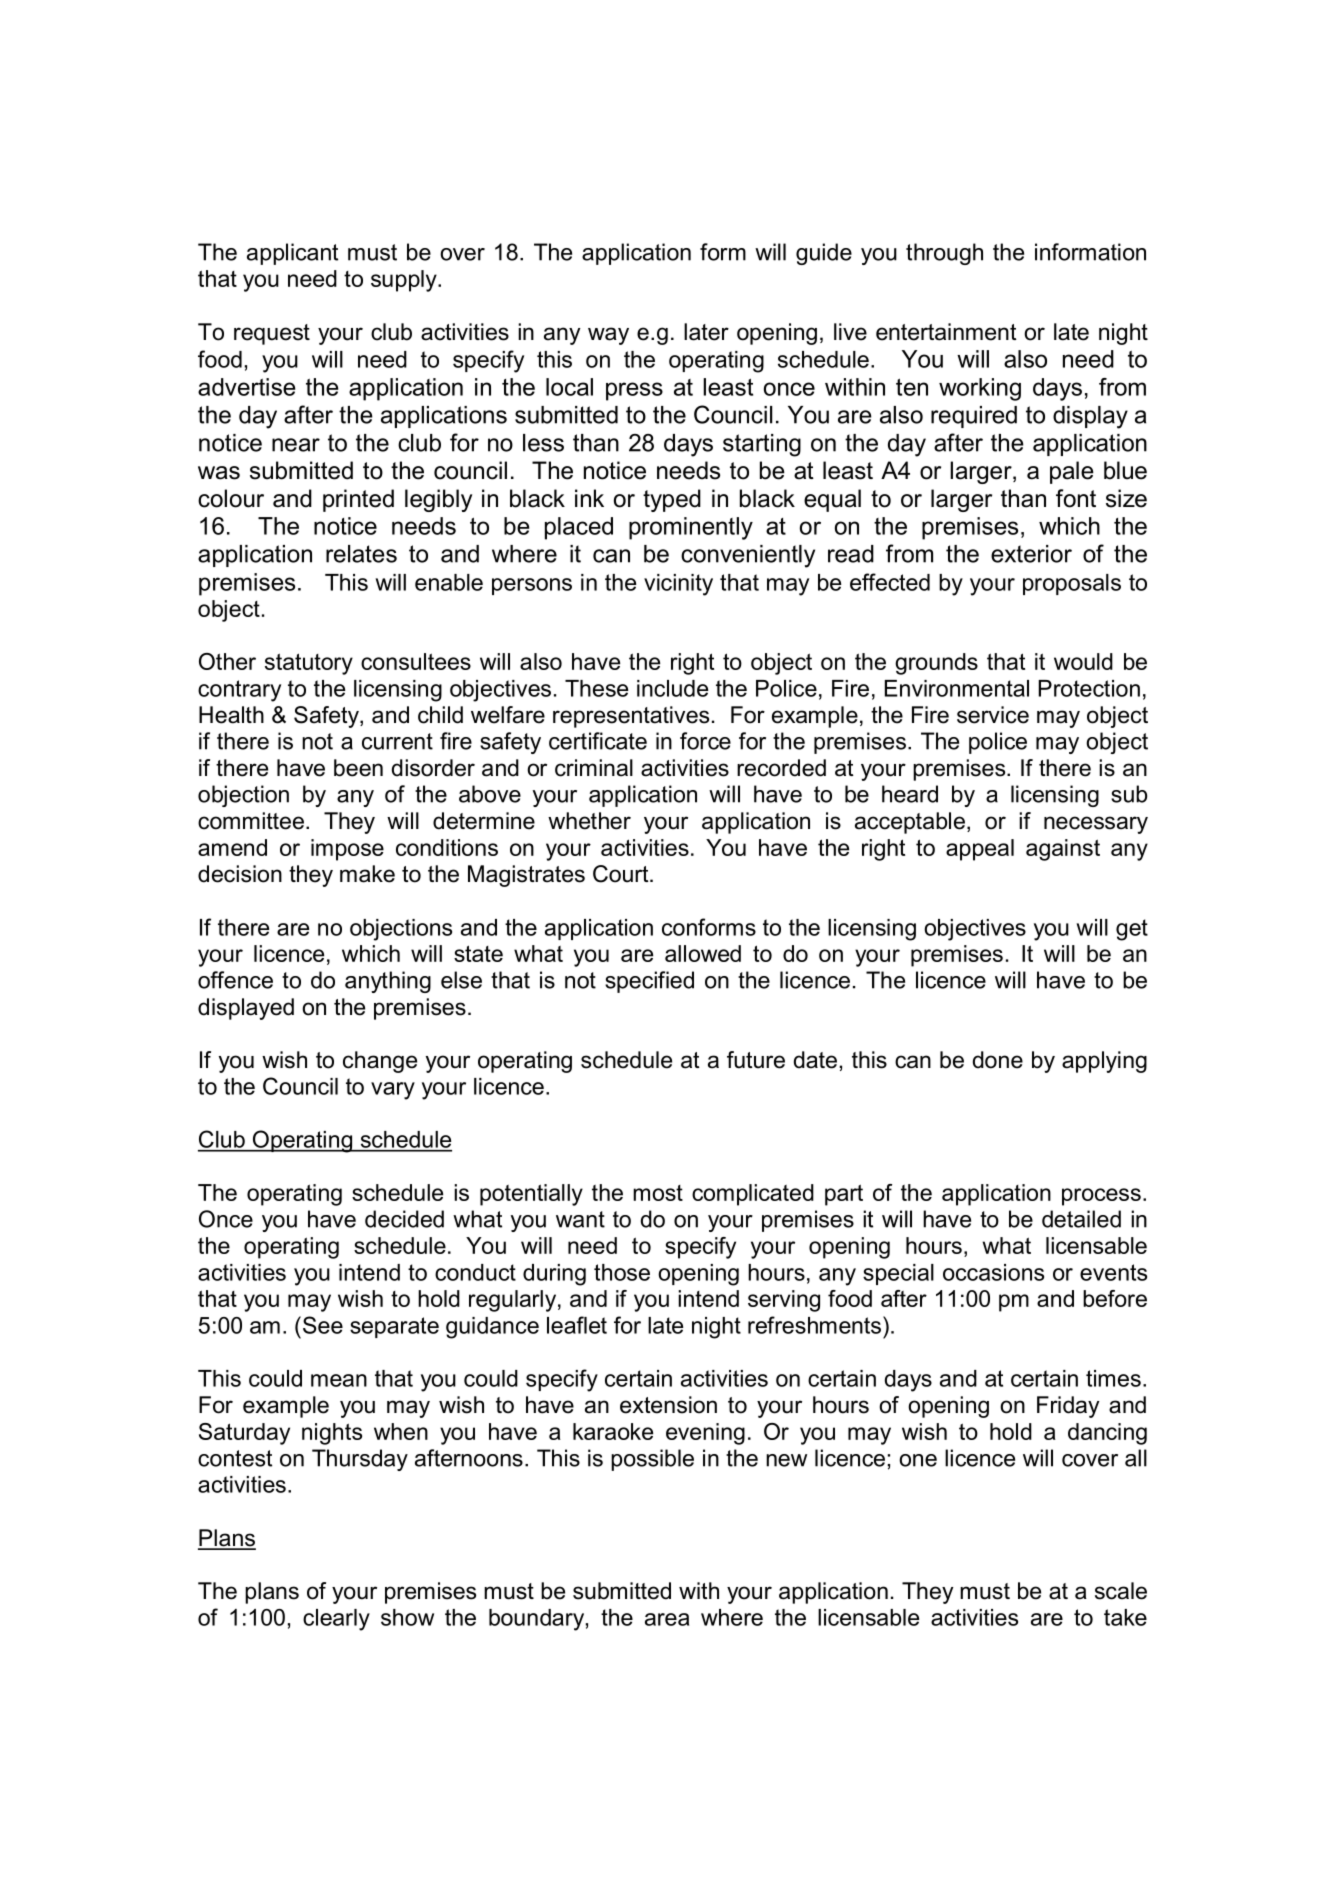  I want to click on applicant, so click(292, 254).
